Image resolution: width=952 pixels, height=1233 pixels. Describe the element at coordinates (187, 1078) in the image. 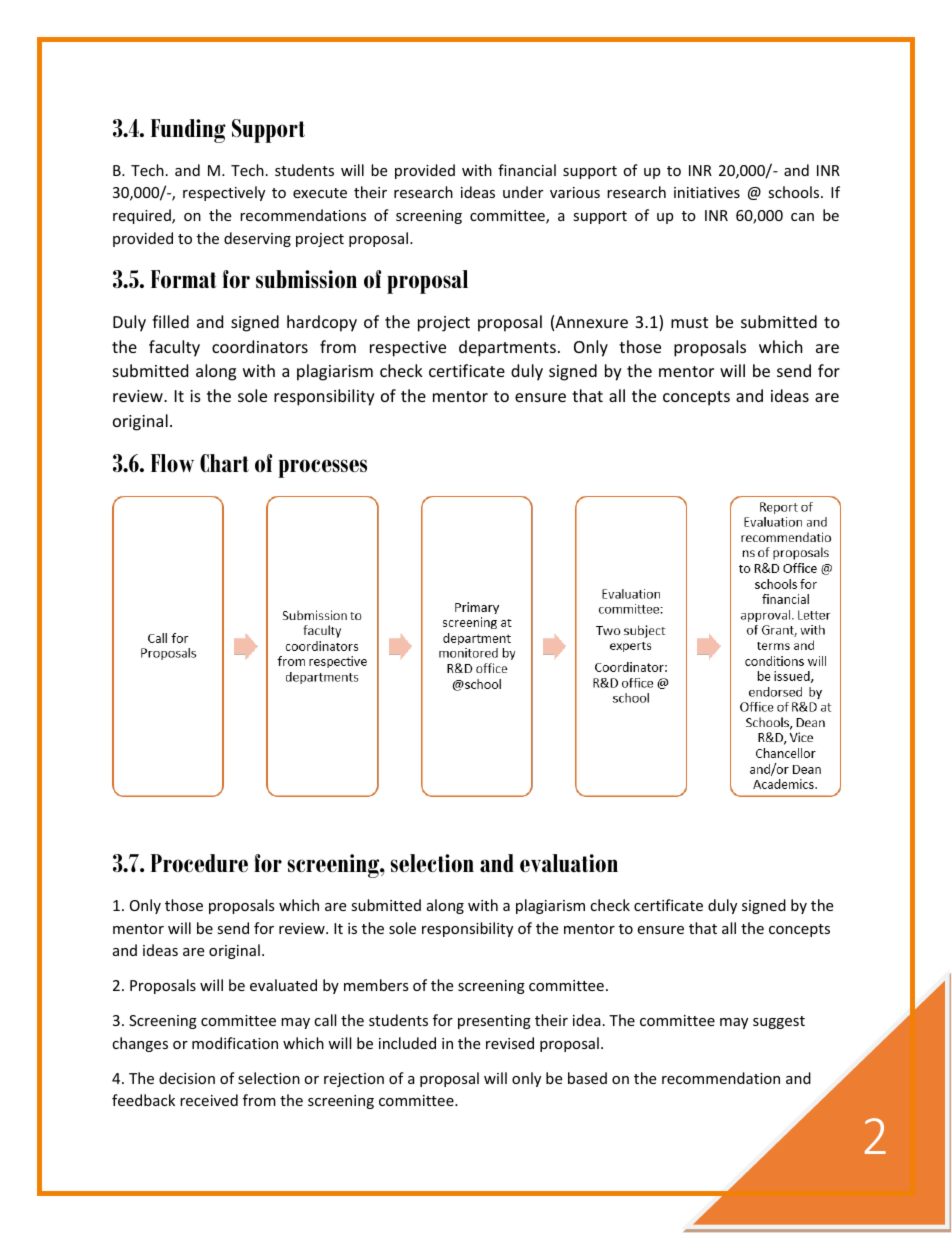

I see `decision` at that location.
